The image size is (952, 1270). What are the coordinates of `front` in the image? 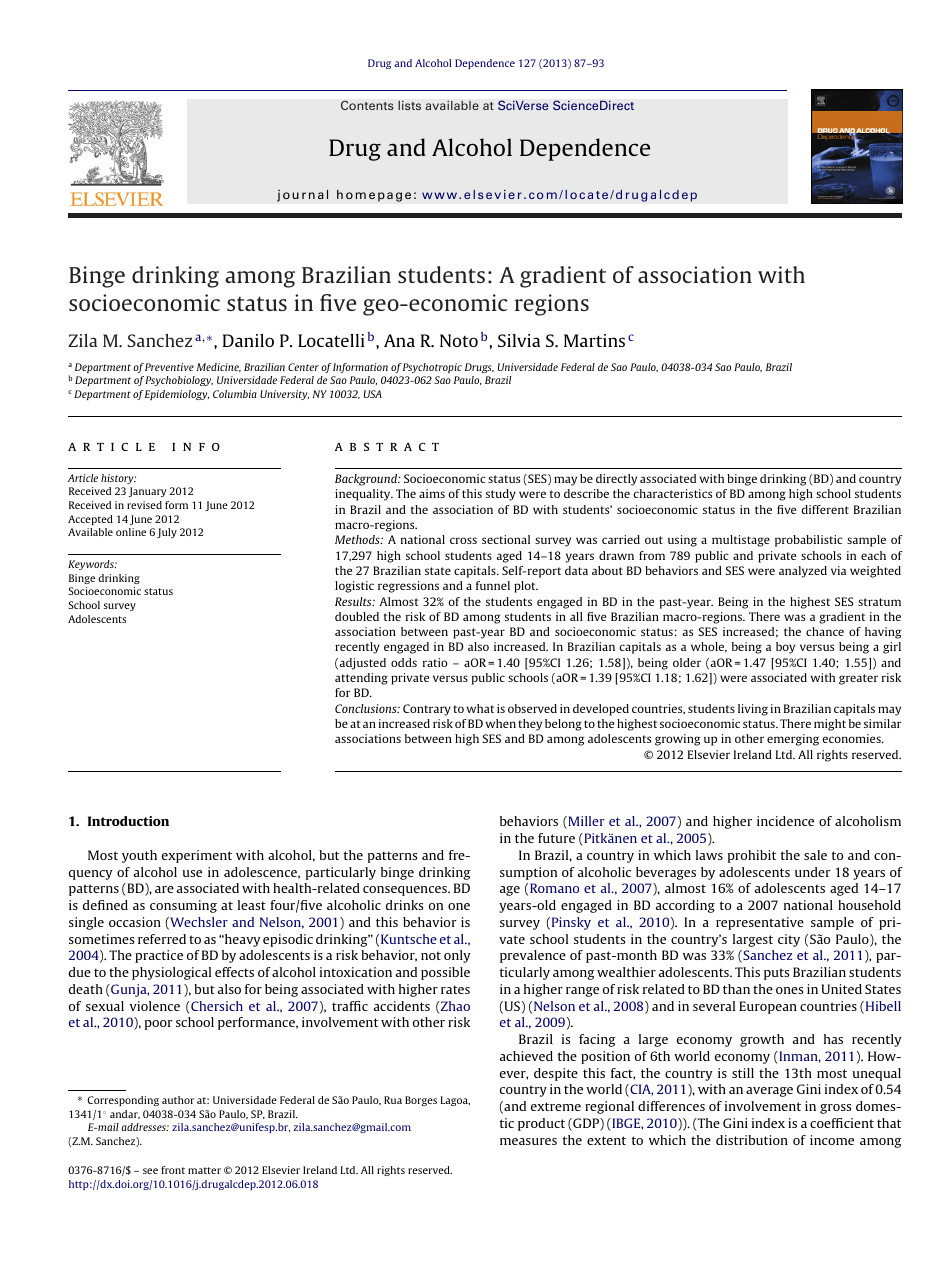 It's located at (173, 1170).
